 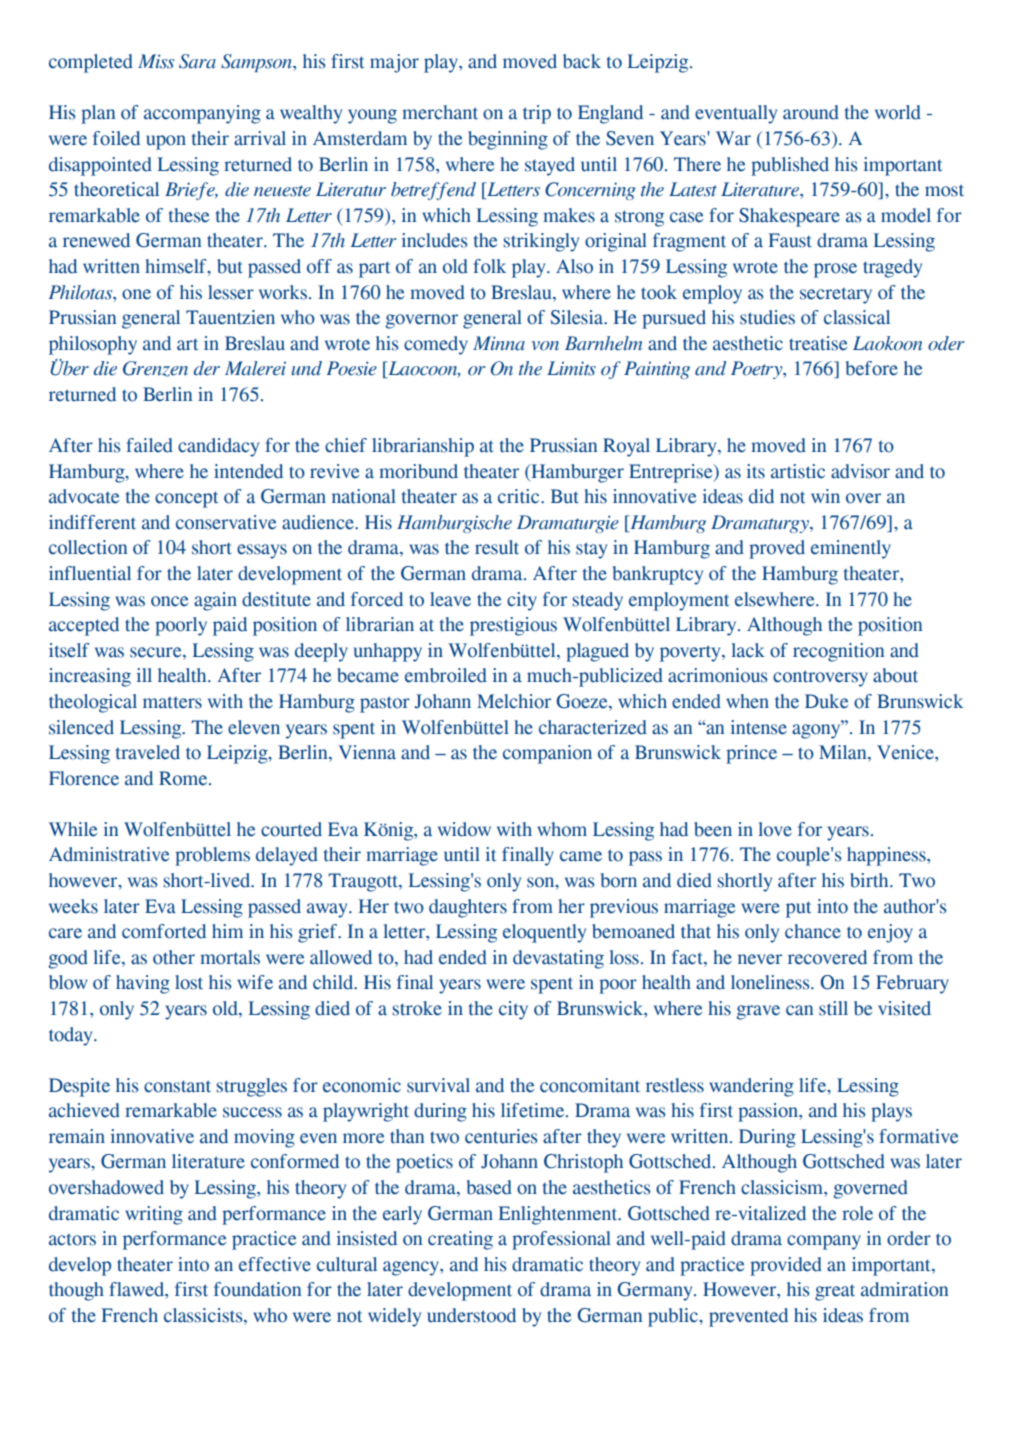 What do you see at coordinates (212, 856) in the screenshot?
I see `problems` at bounding box center [212, 856].
